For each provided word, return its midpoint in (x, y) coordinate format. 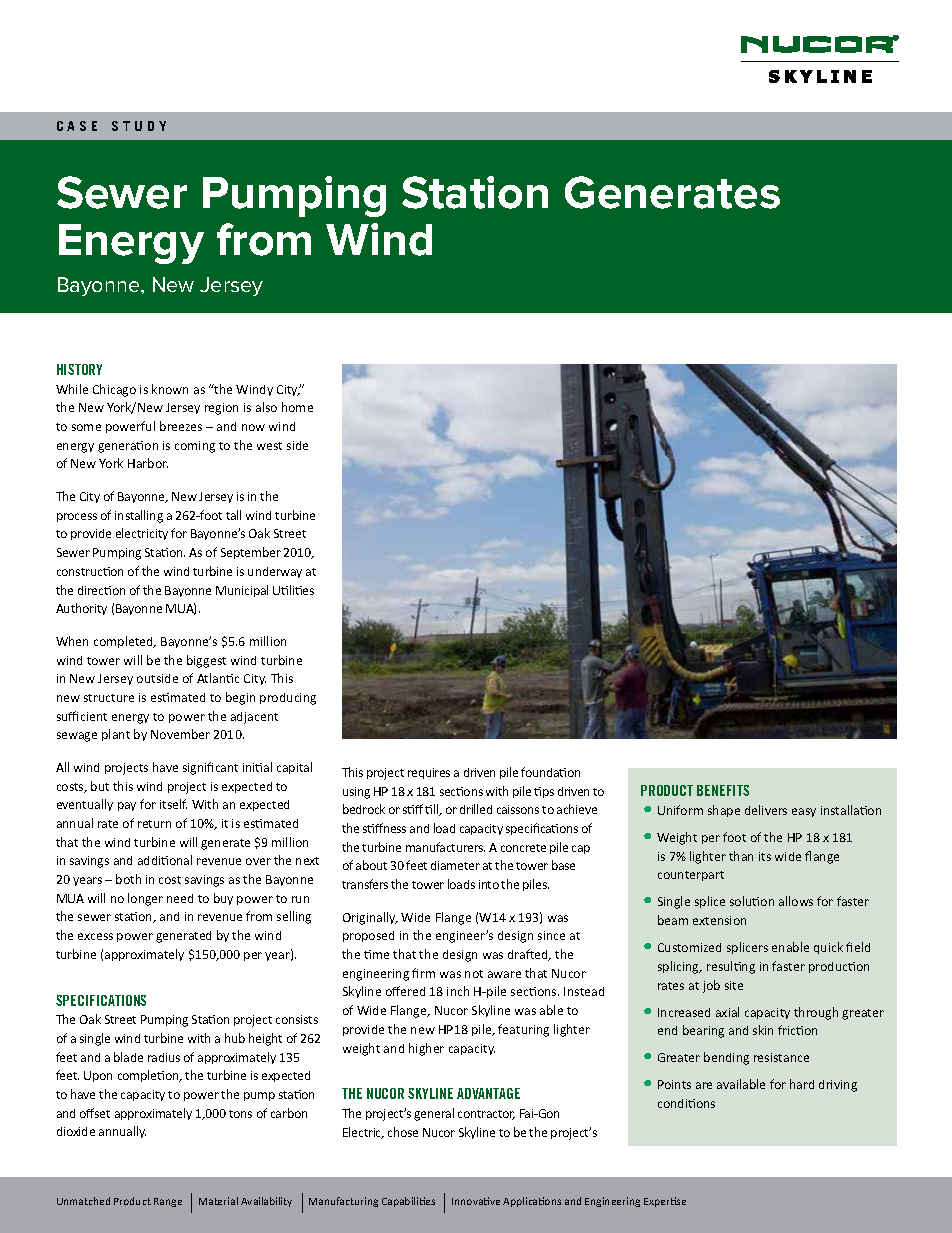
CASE (77, 126)
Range (168, 1202)
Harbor (148, 463)
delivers (766, 810)
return (154, 824)
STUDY (139, 126)
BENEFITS (723, 790)
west (269, 446)
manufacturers (445, 847)
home (297, 407)
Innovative (476, 1201)
